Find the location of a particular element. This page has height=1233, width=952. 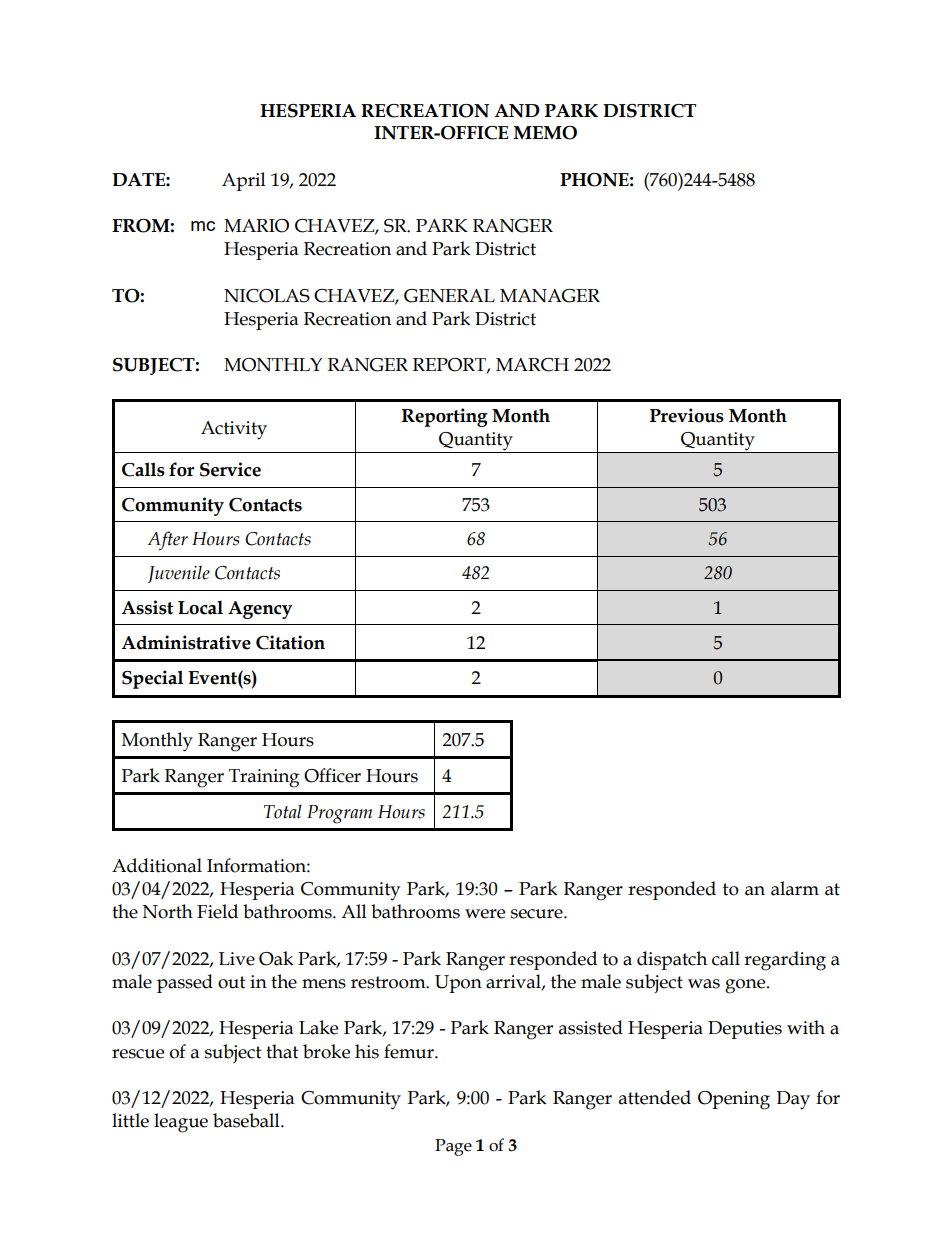

MEMO is located at coordinates (545, 133).
